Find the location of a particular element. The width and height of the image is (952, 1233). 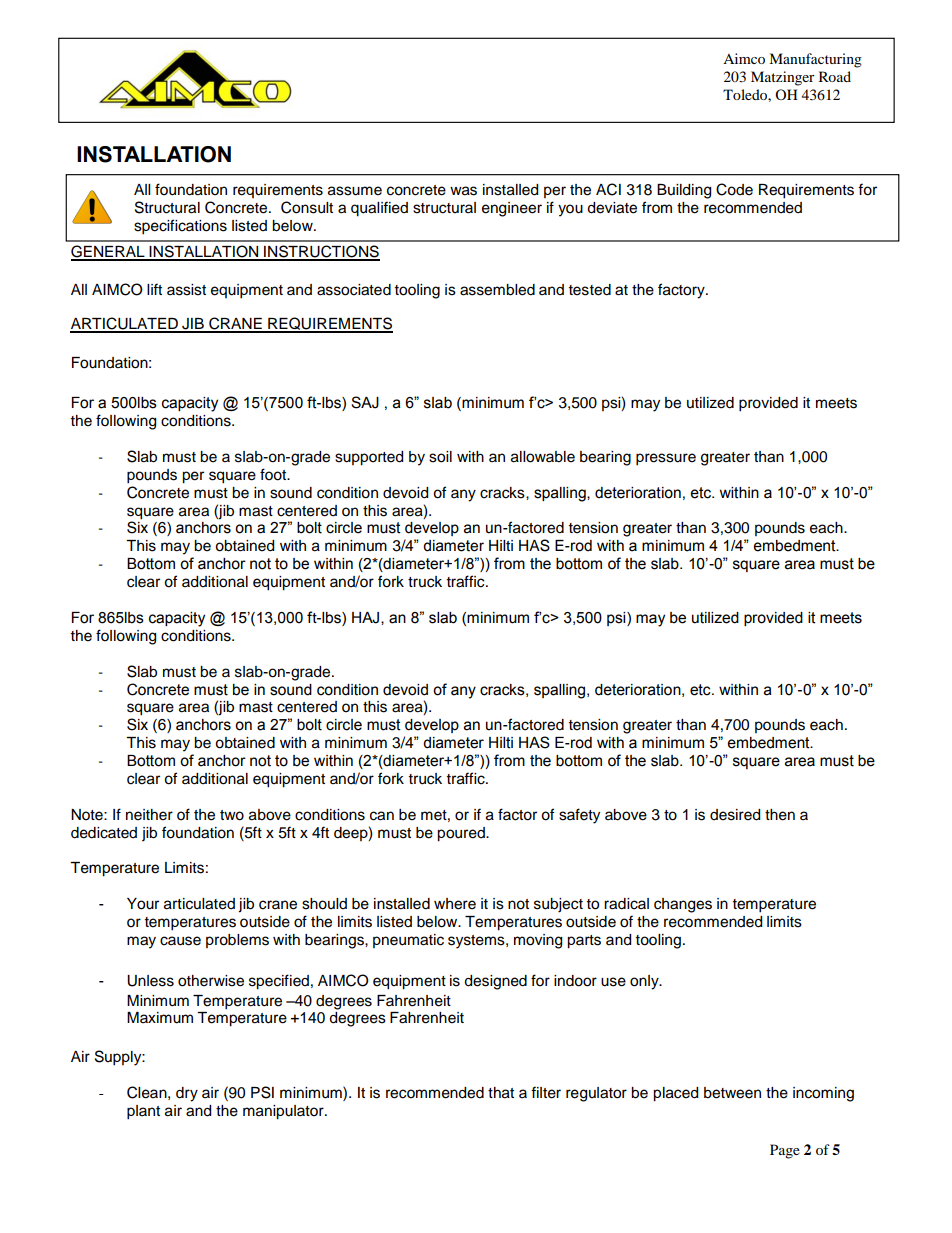

desired is located at coordinates (735, 815).
